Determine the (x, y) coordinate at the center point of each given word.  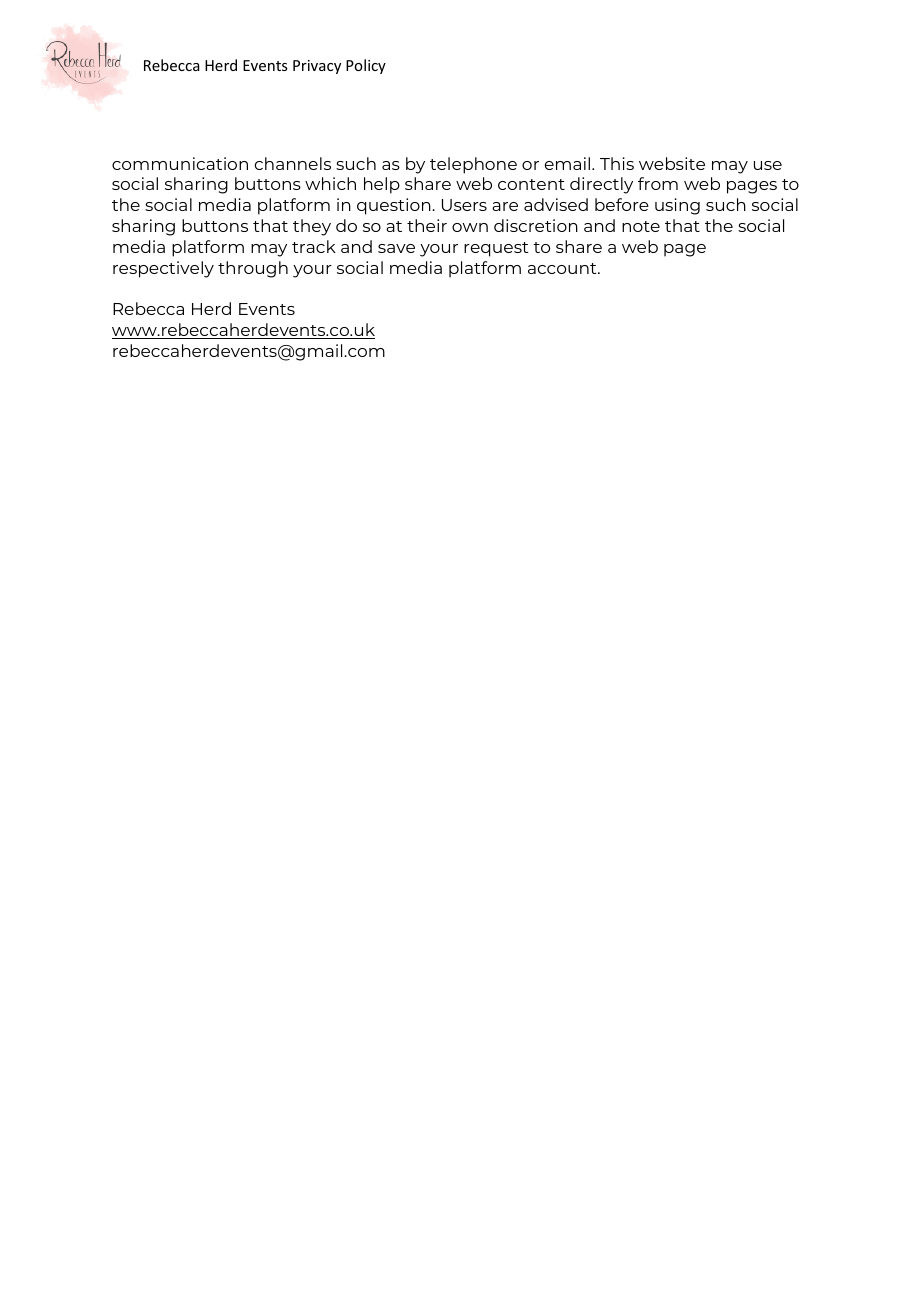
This (617, 163)
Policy (366, 66)
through (253, 269)
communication (180, 163)
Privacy (317, 67)
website (672, 163)
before (622, 204)
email (569, 163)
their (427, 225)
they (312, 227)
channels (293, 163)
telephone (473, 165)
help (382, 185)
